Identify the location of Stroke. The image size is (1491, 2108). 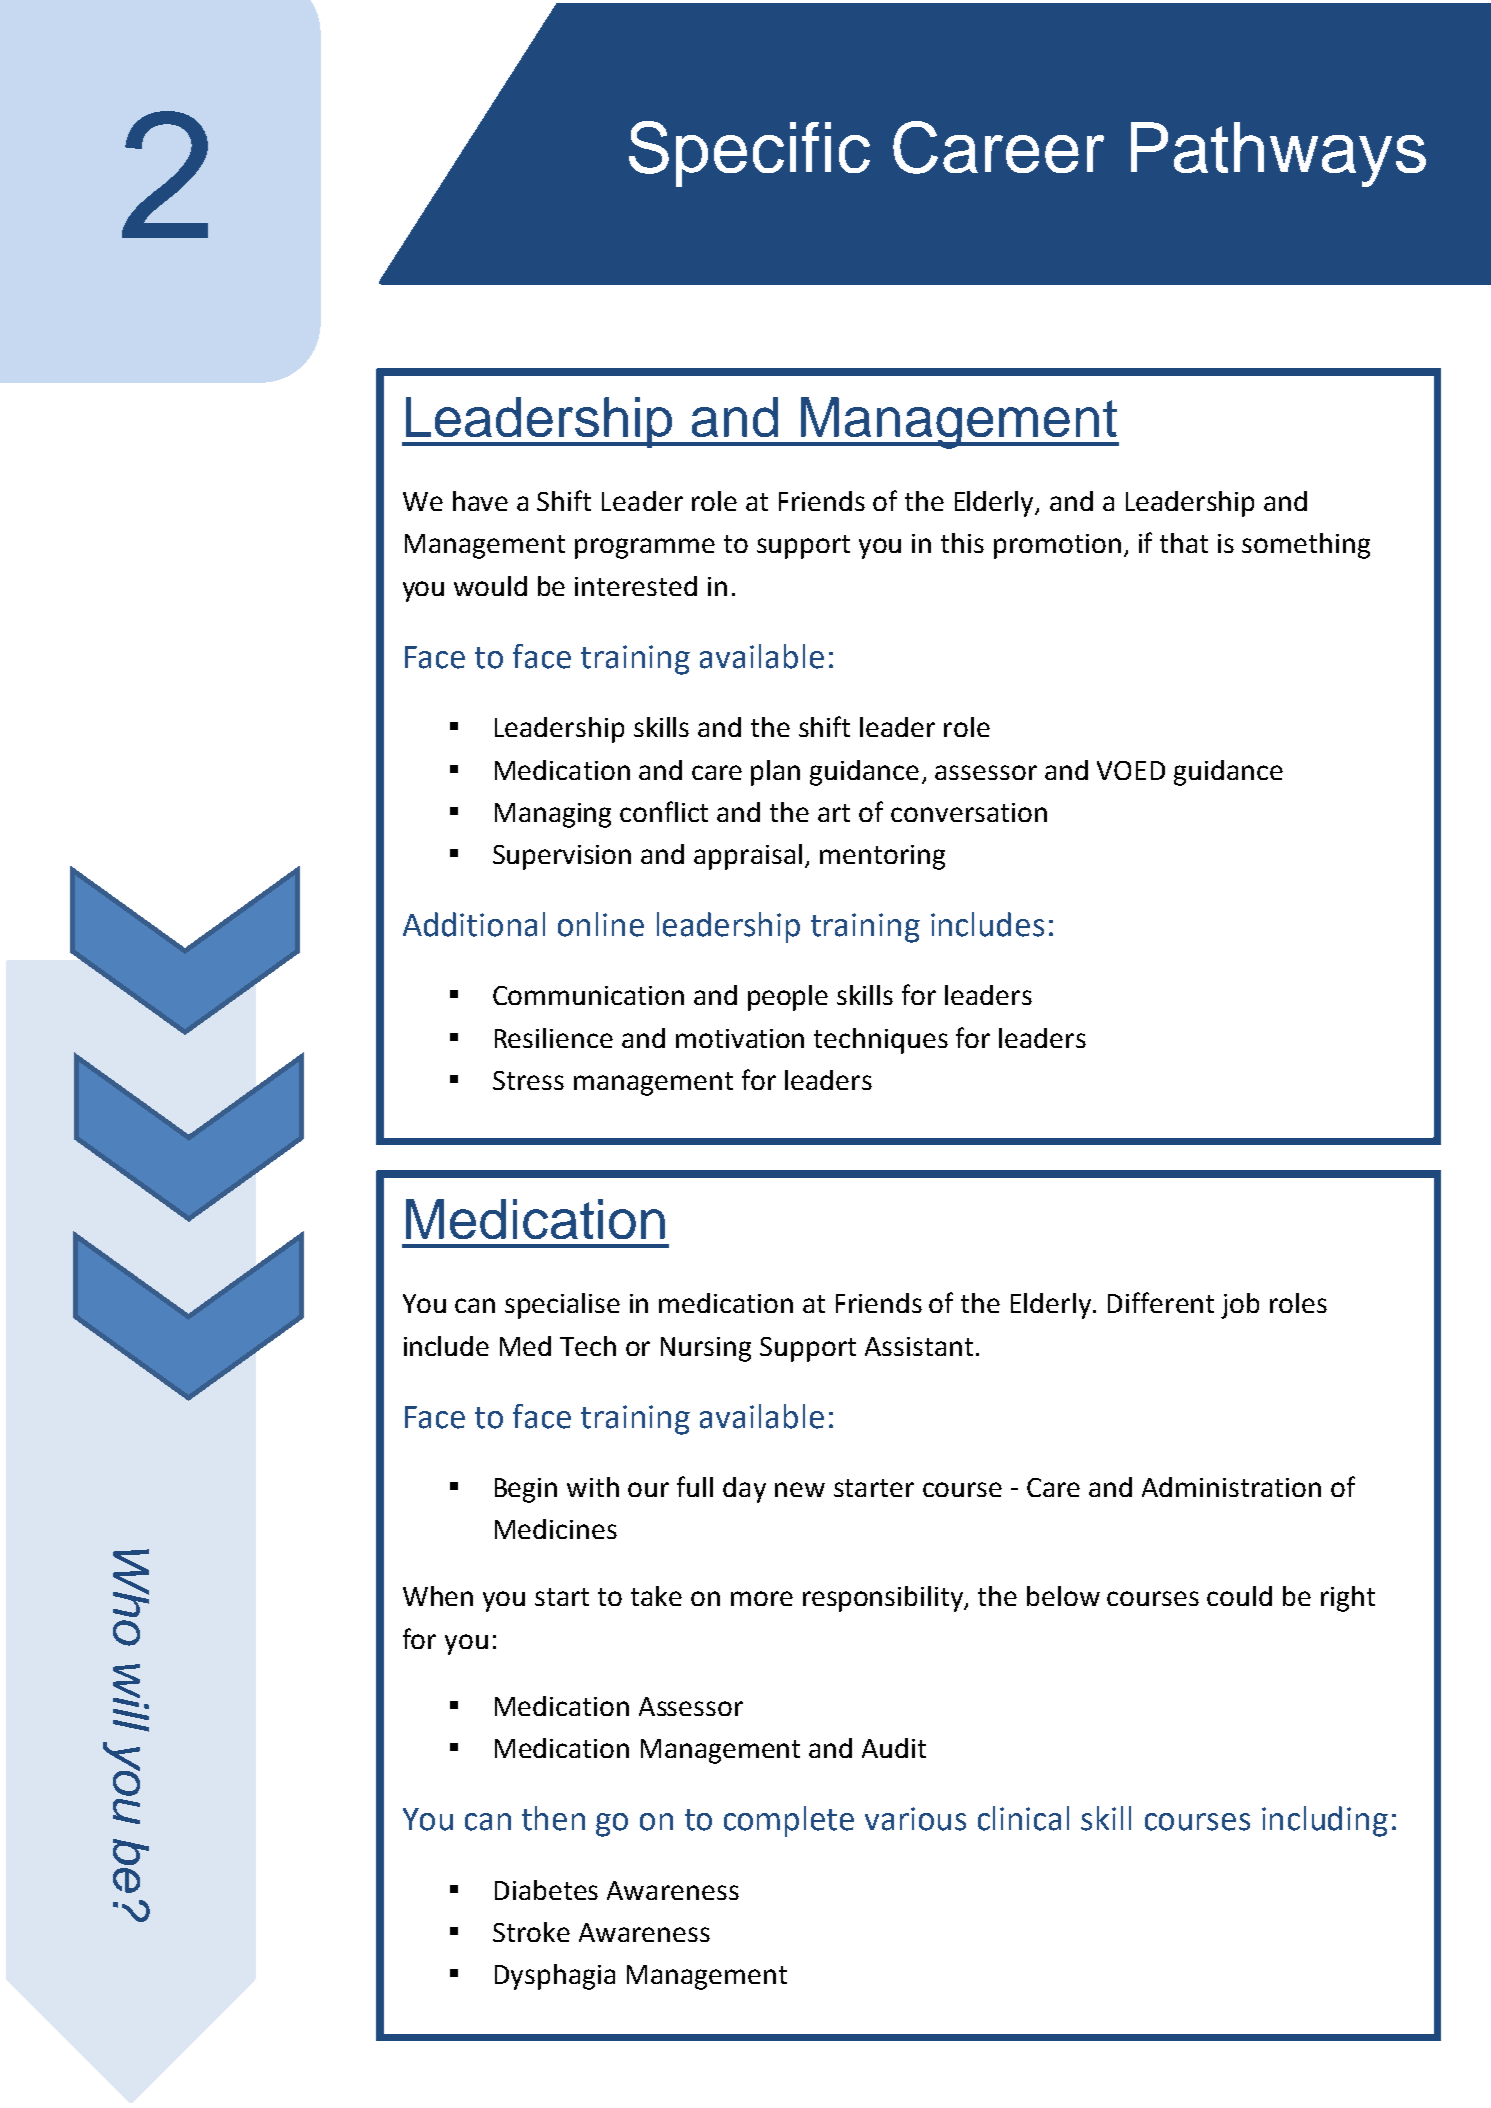
(531, 1932).
